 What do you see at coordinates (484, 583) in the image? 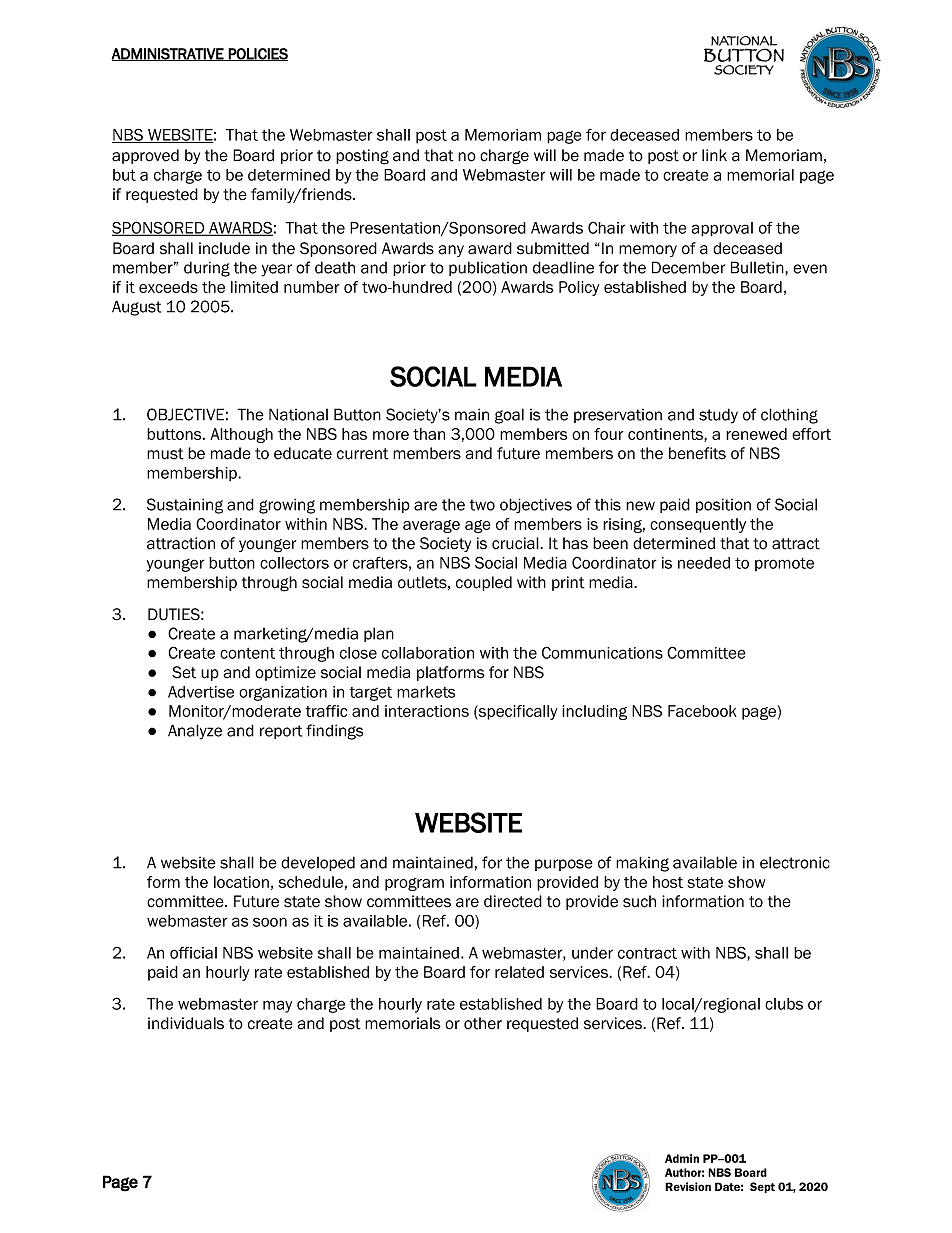
I see `coupled` at bounding box center [484, 583].
